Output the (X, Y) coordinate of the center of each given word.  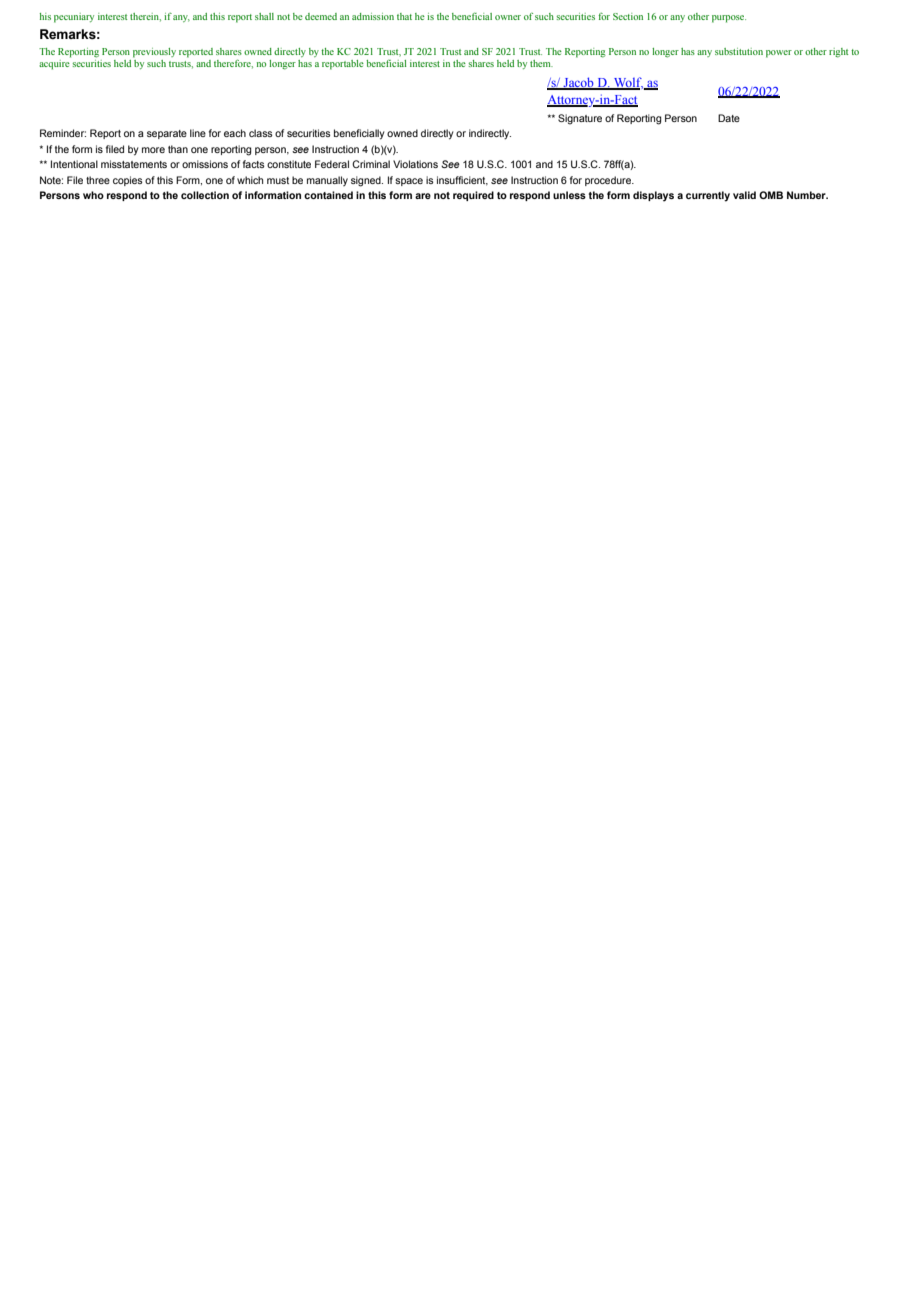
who (93, 195)
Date (729, 118)
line (198, 133)
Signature (580, 119)
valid (744, 195)
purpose (729, 19)
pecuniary (74, 18)
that (404, 16)
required (473, 196)
